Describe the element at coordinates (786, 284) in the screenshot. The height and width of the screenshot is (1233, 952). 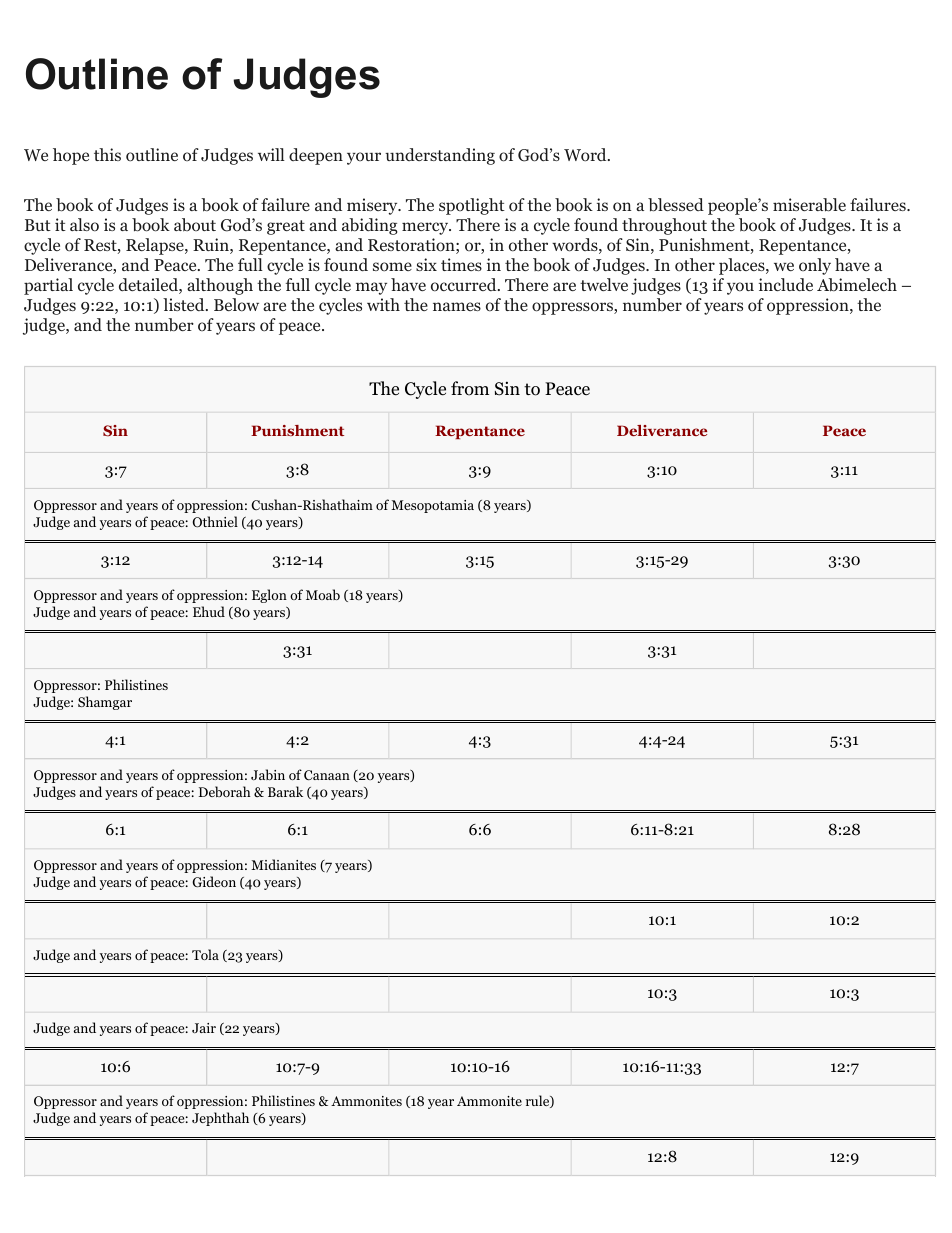
I see `include` at that location.
